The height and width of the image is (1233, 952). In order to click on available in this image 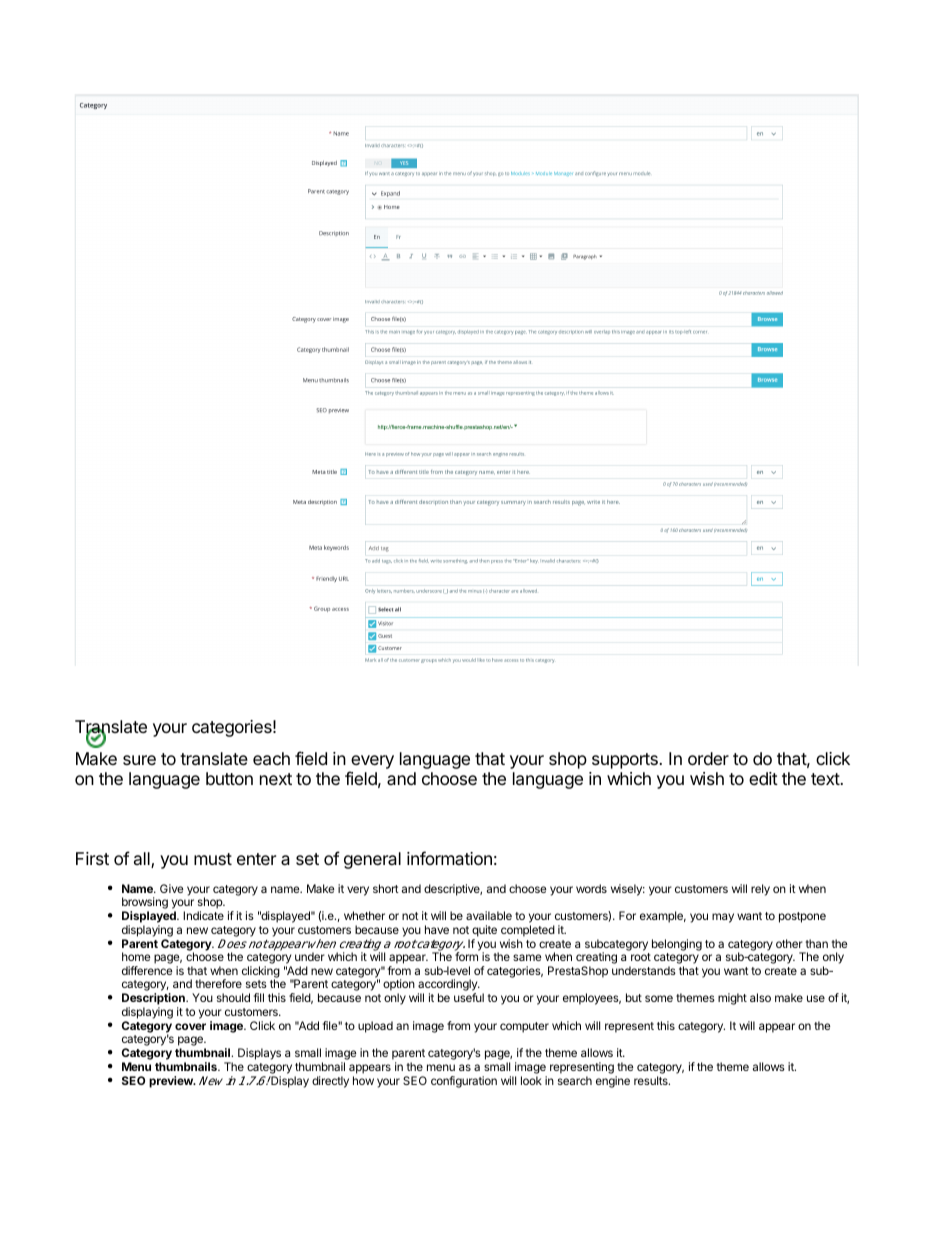, I will do `click(489, 915)`.
